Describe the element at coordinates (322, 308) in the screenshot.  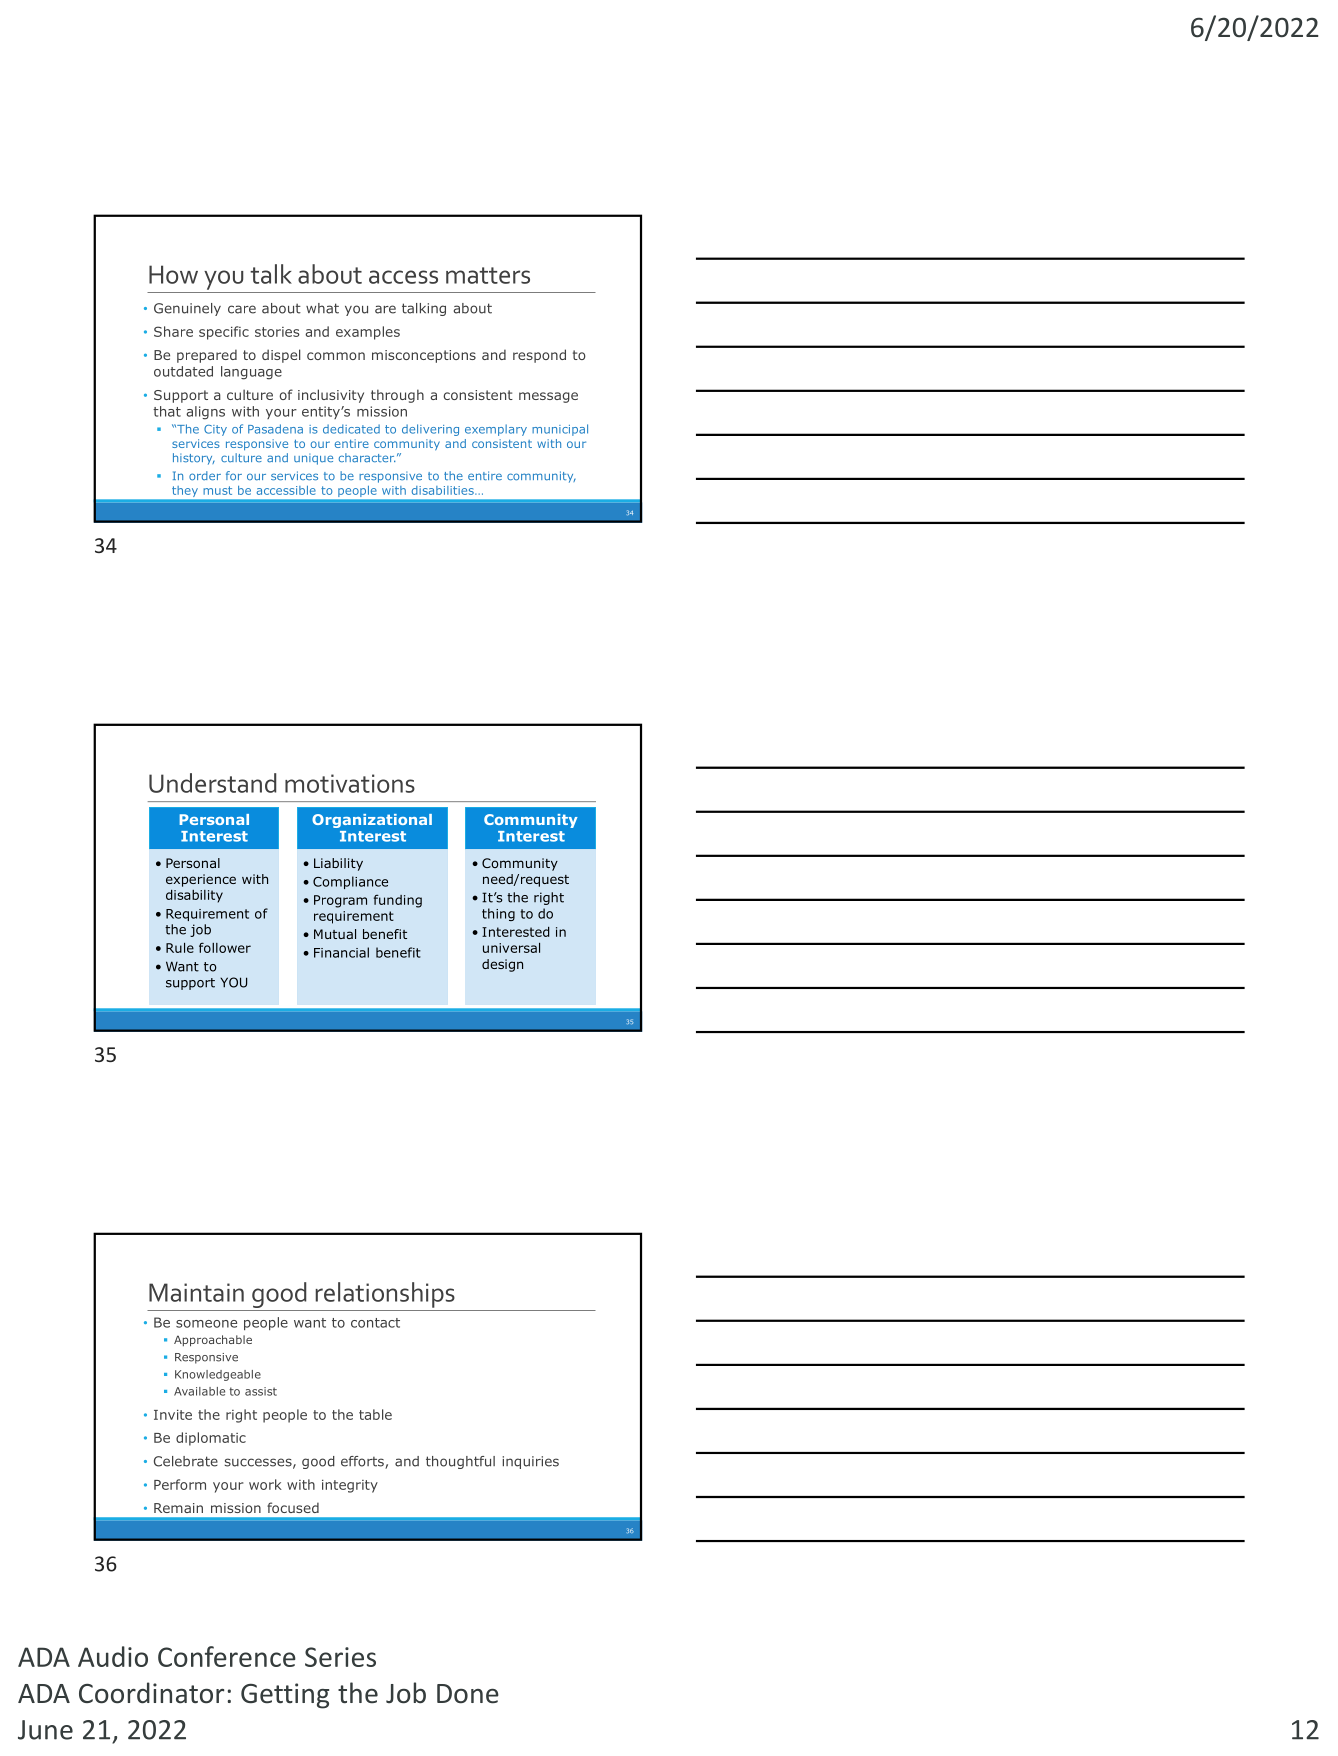
I see `what` at that location.
